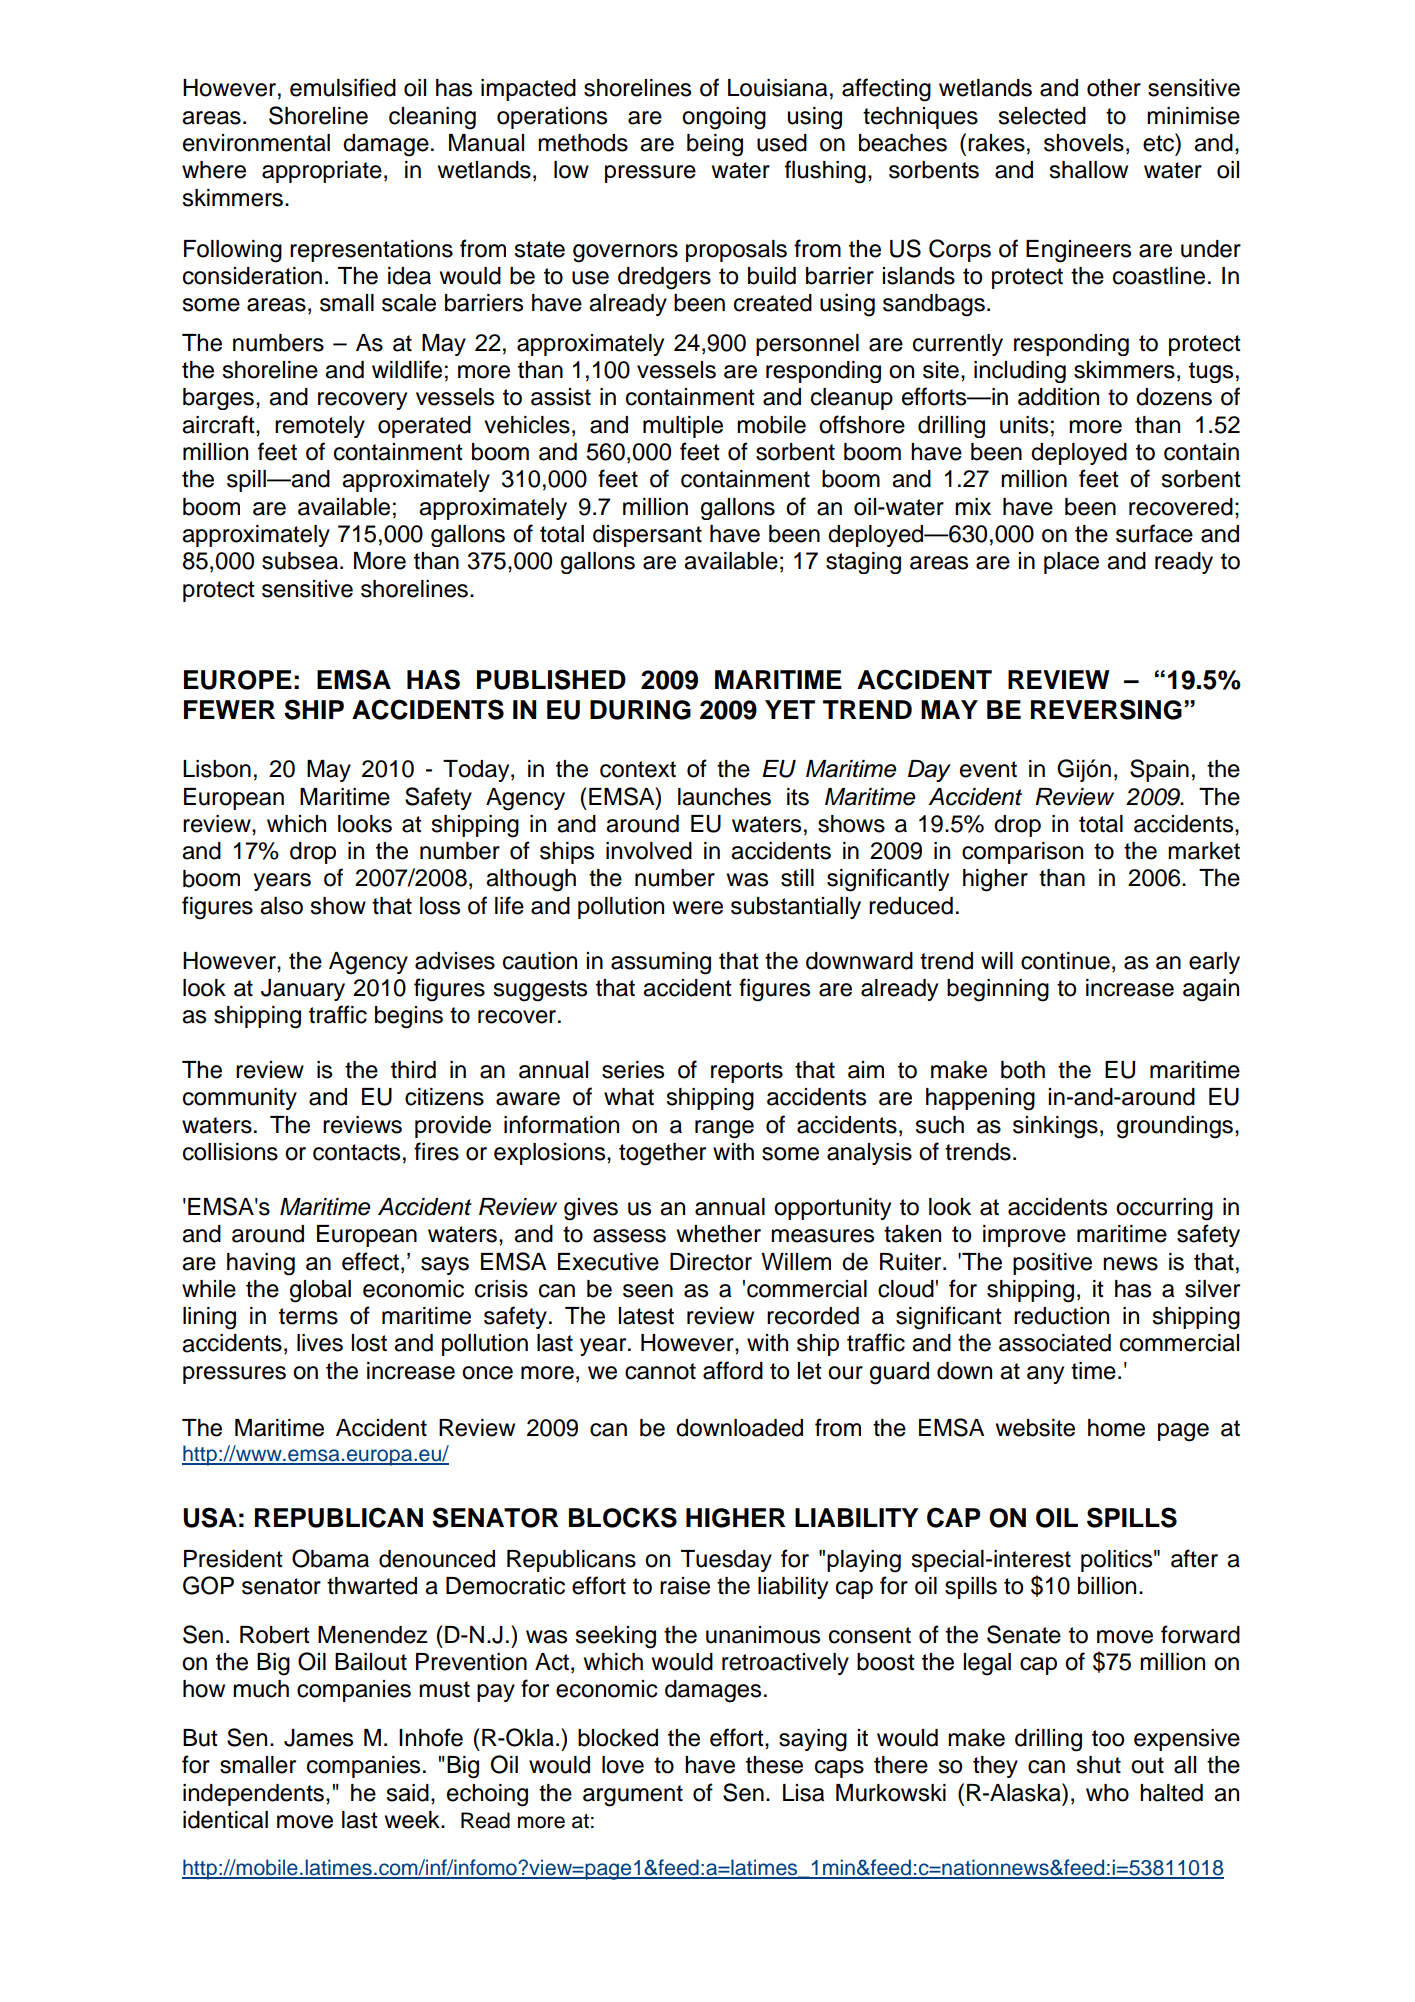 The image size is (1415, 2002). I want to click on being, so click(715, 145).
